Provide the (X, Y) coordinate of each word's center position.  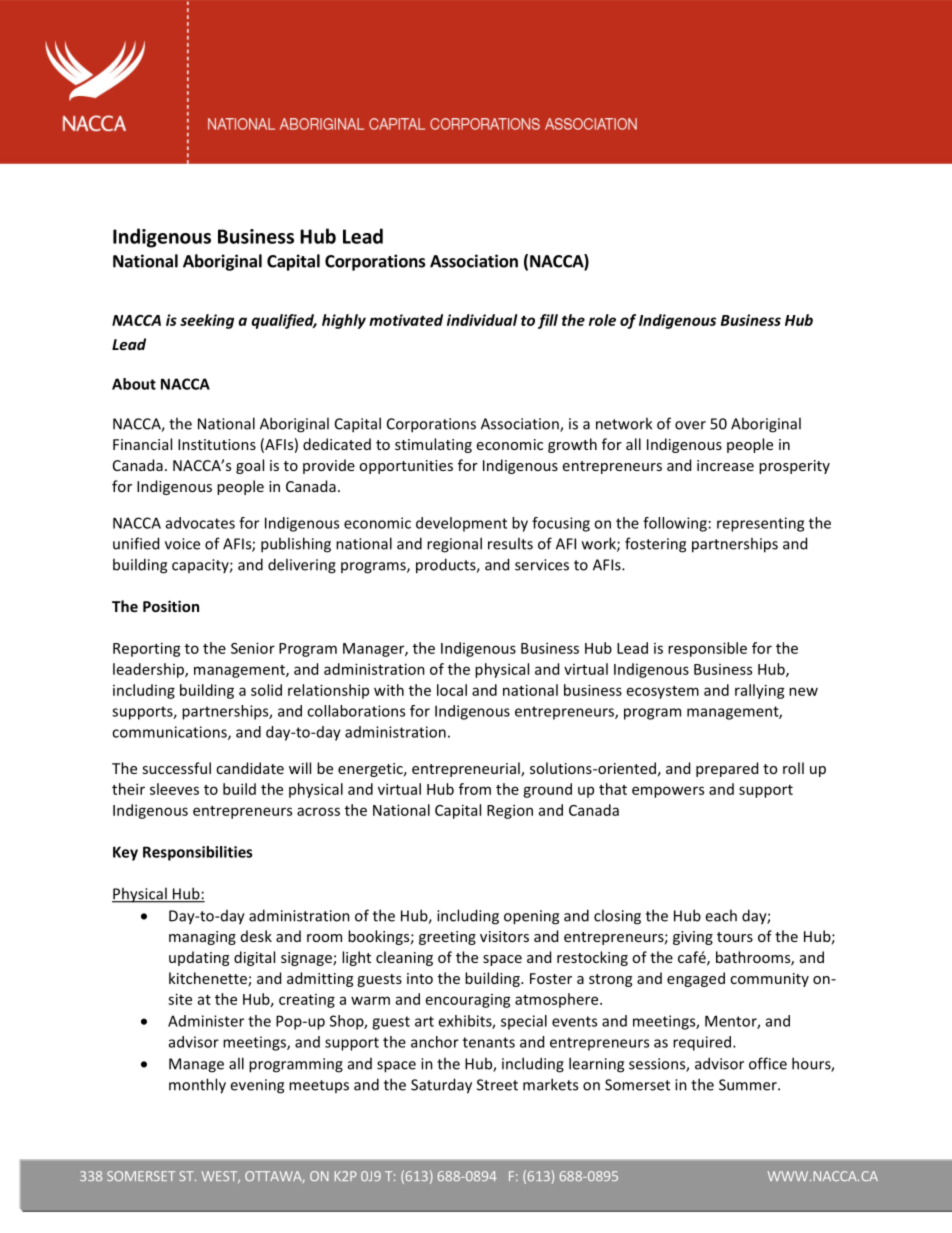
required (702, 1043)
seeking (207, 321)
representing (760, 524)
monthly (197, 1086)
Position (171, 606)
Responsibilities (197, 853)
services (542, 565)
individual (482, 320)
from (475, 789)
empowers (668, 792)
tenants (489, 1042)
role (602, 320)
